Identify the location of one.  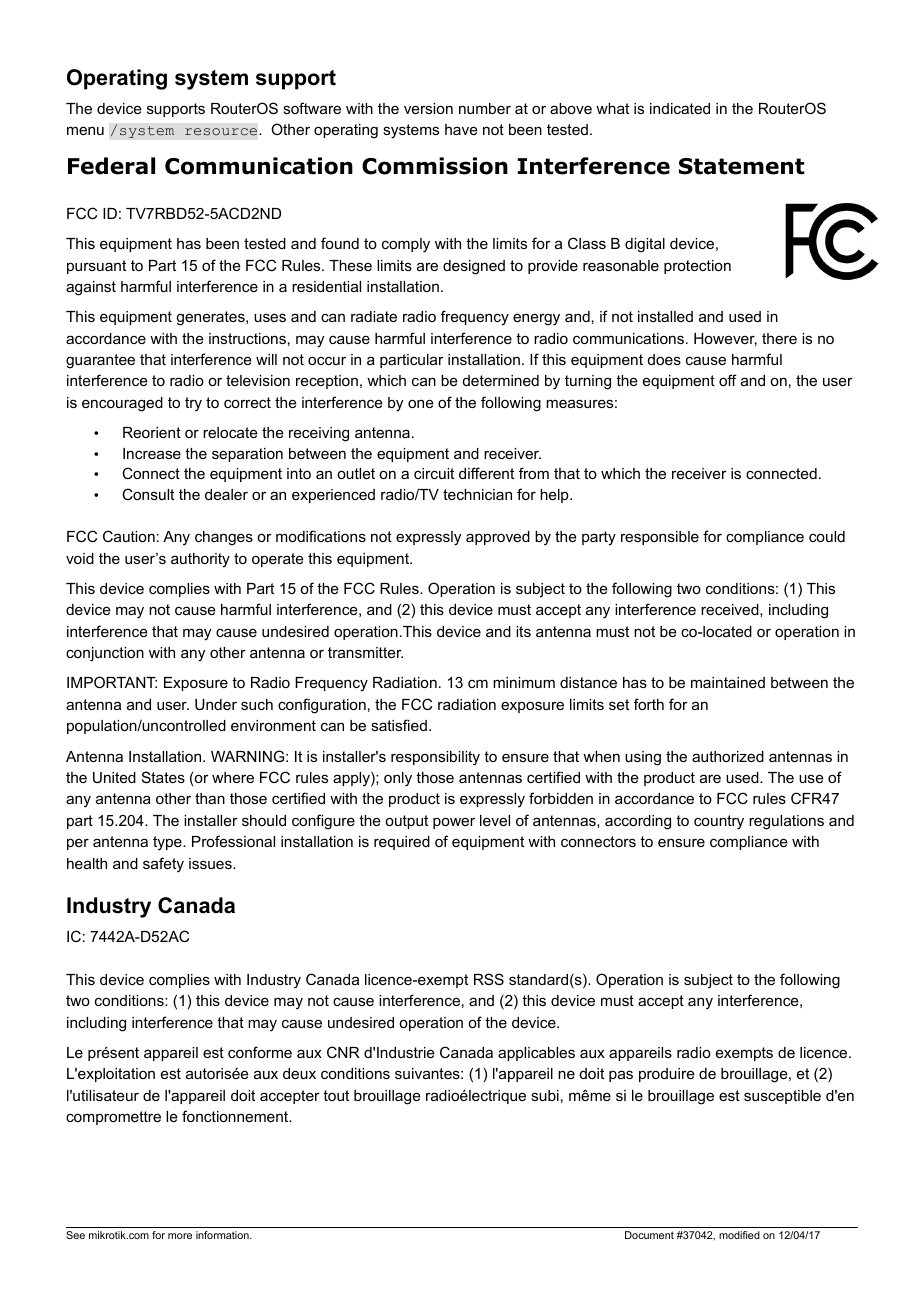
(421, 403).
